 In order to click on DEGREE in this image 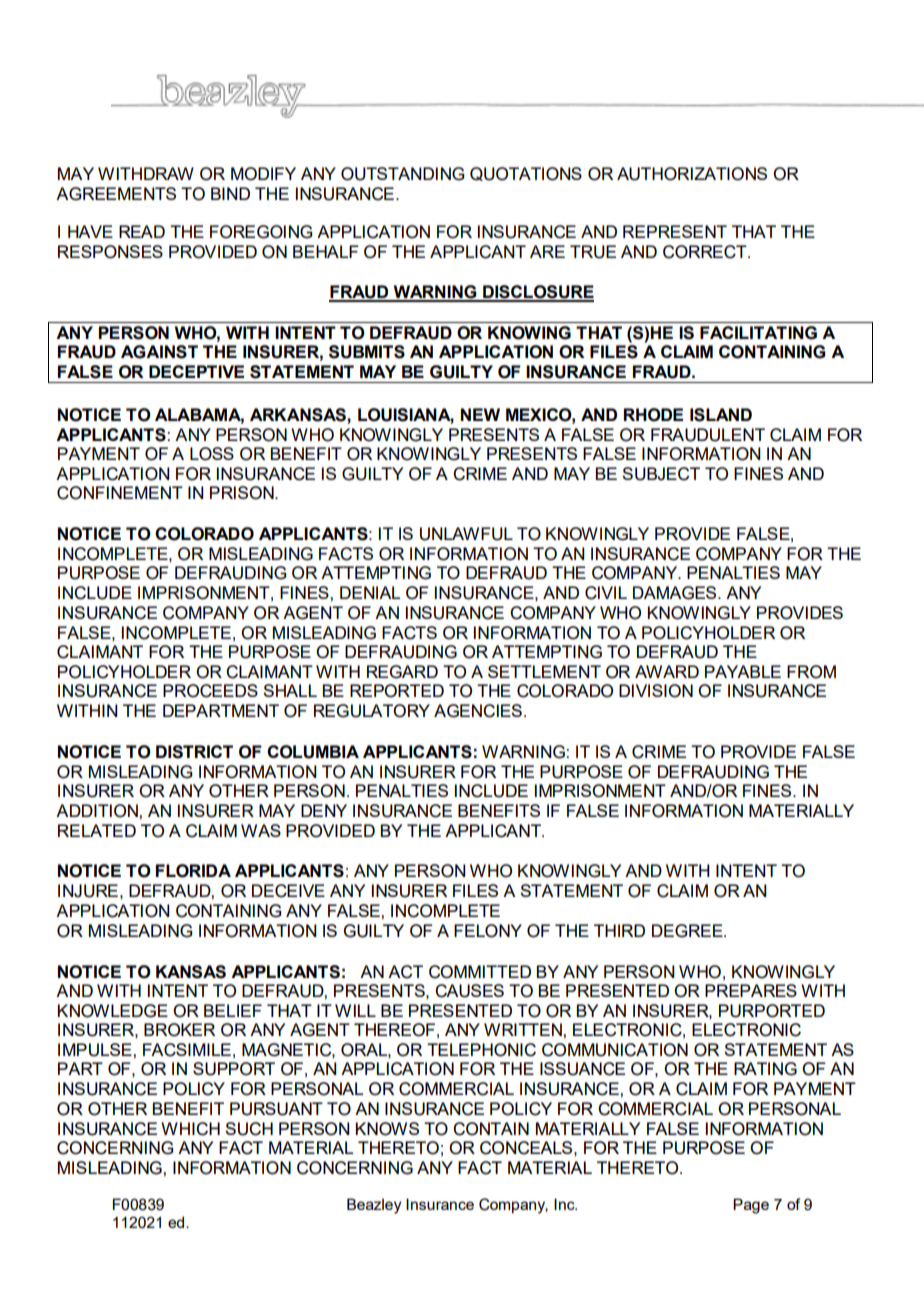, I will do `click(688, 931)`.
